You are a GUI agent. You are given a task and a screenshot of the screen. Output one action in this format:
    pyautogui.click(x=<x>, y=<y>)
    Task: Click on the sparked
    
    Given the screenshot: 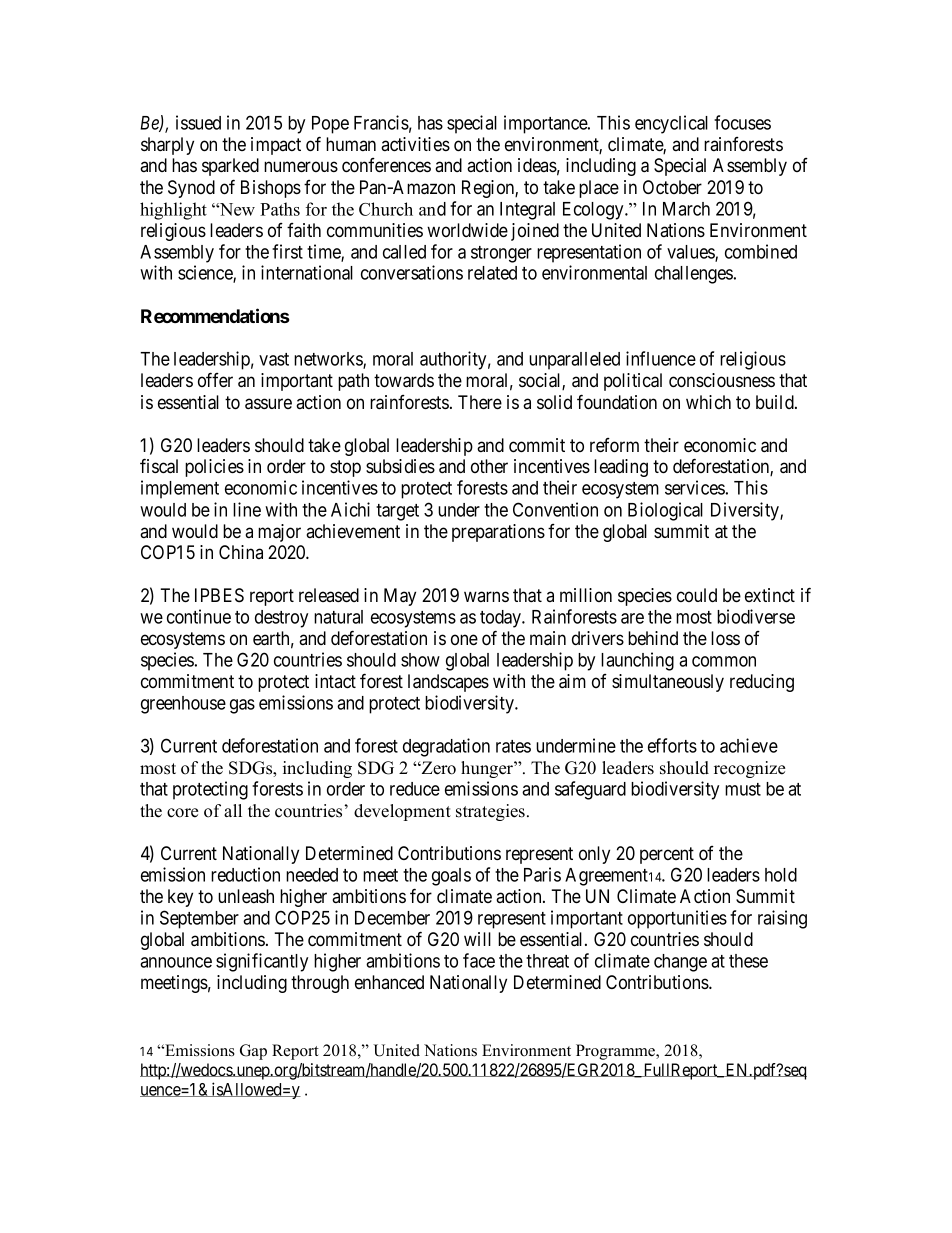 What is the action you would take?
    pyautogui.click(x=230, y=167)
